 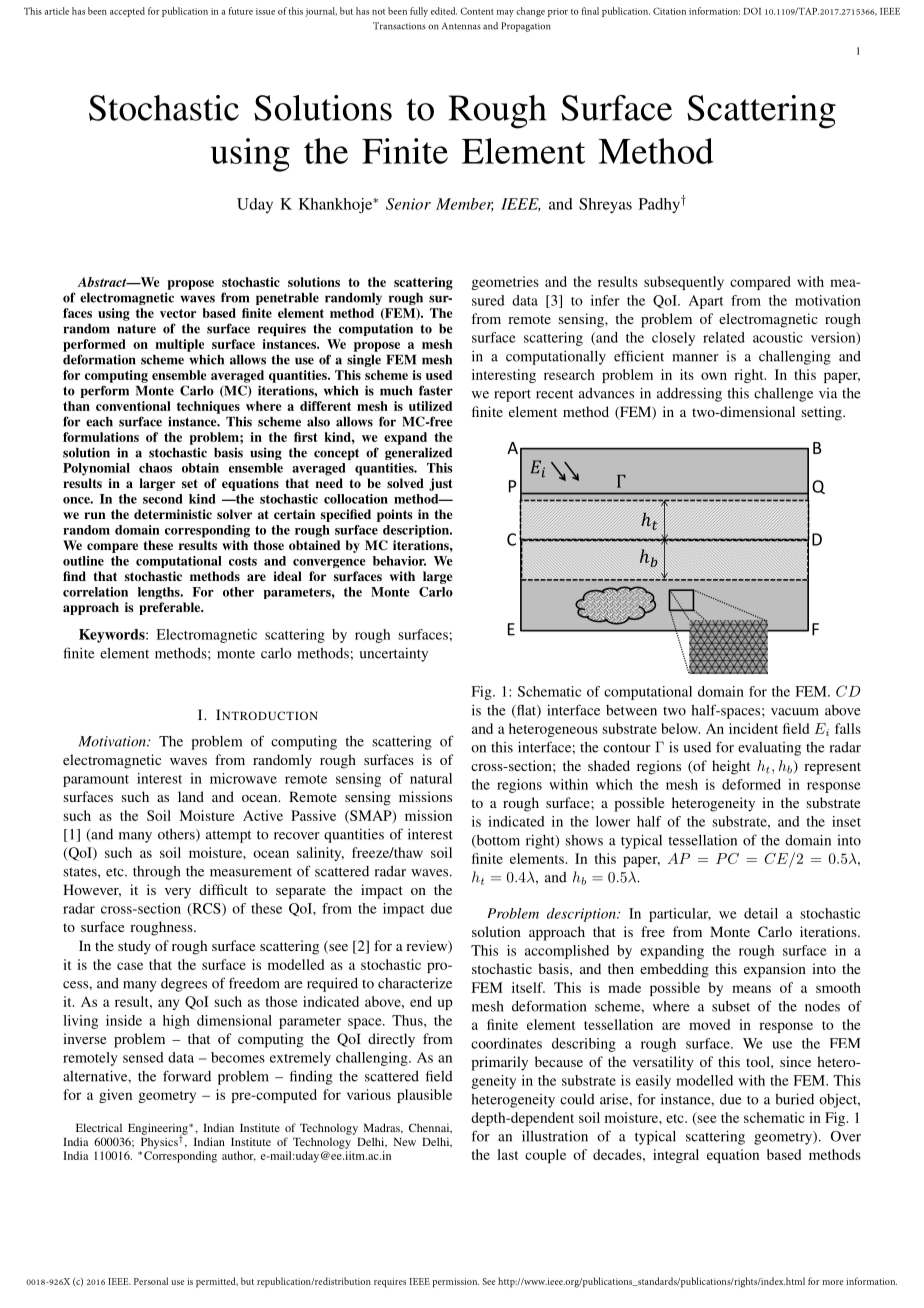 What do you see at coordinates (752, 11) in the screenshot?
I see `DOI` at bounding box center [752, 11].
